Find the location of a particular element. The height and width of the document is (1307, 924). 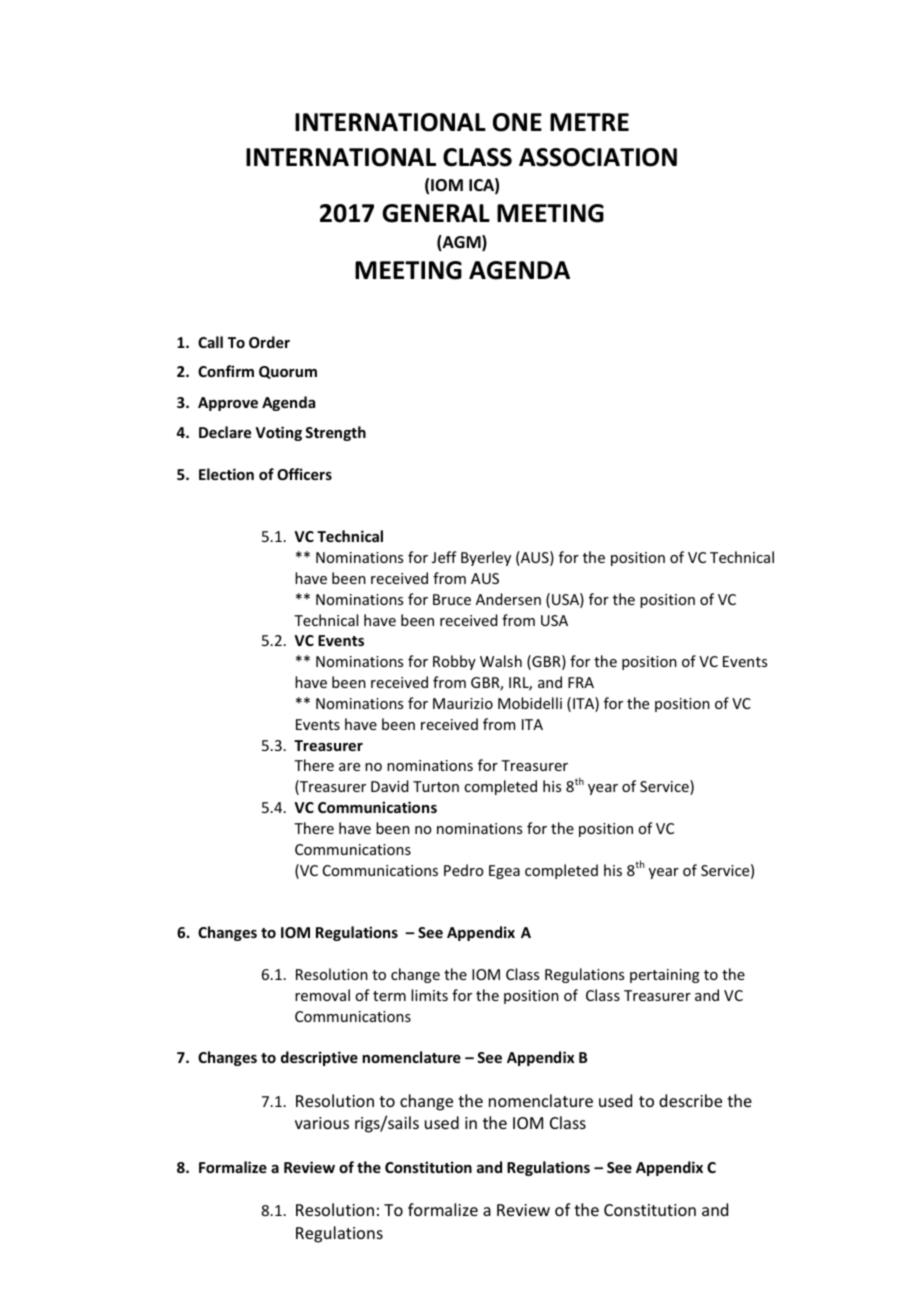

limits is located at coordinates (429, 995).
